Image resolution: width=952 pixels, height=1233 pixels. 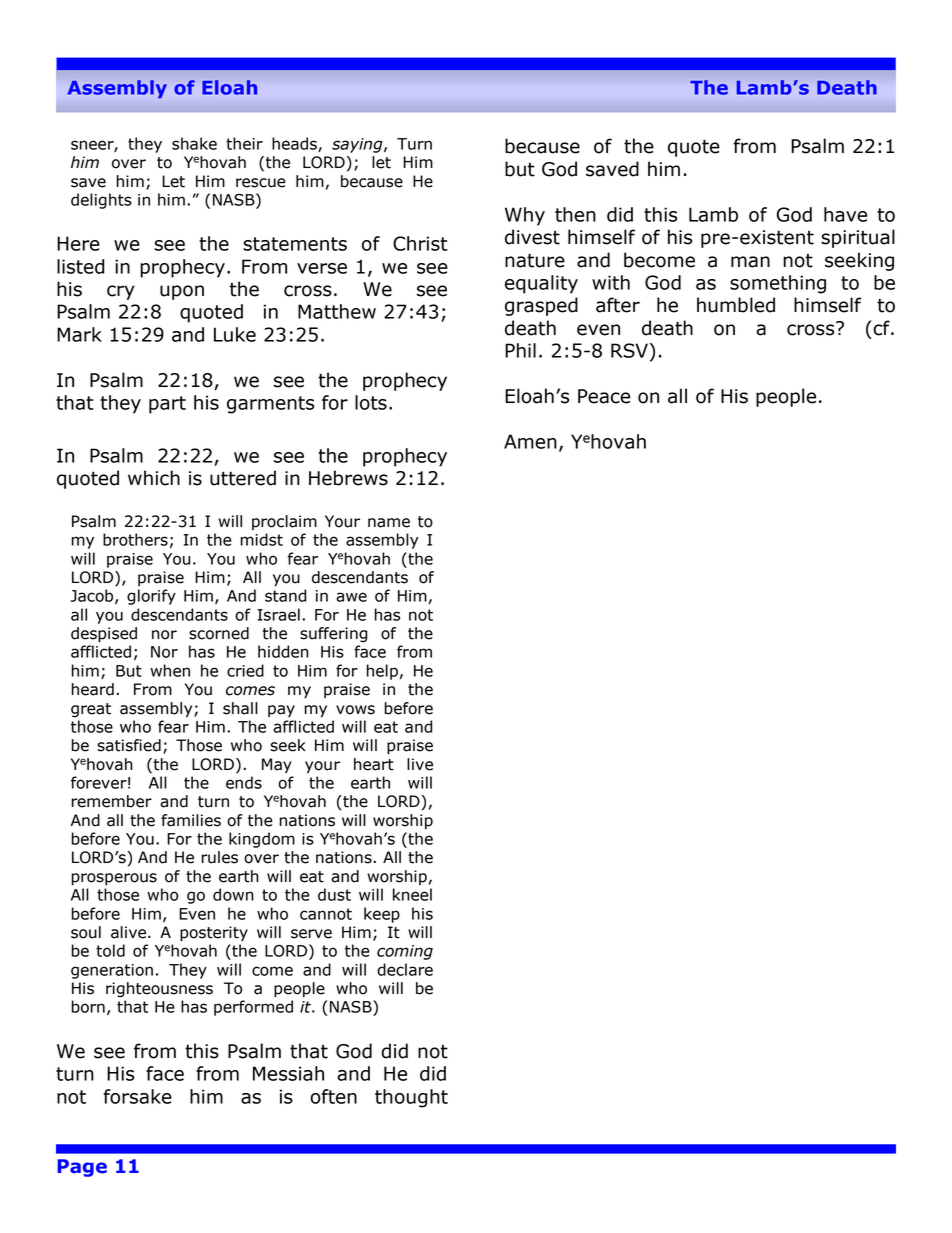 What do you see at coordinates (411, 1098) in the image?
I see `thought` at bounding box center [411, 1098].
